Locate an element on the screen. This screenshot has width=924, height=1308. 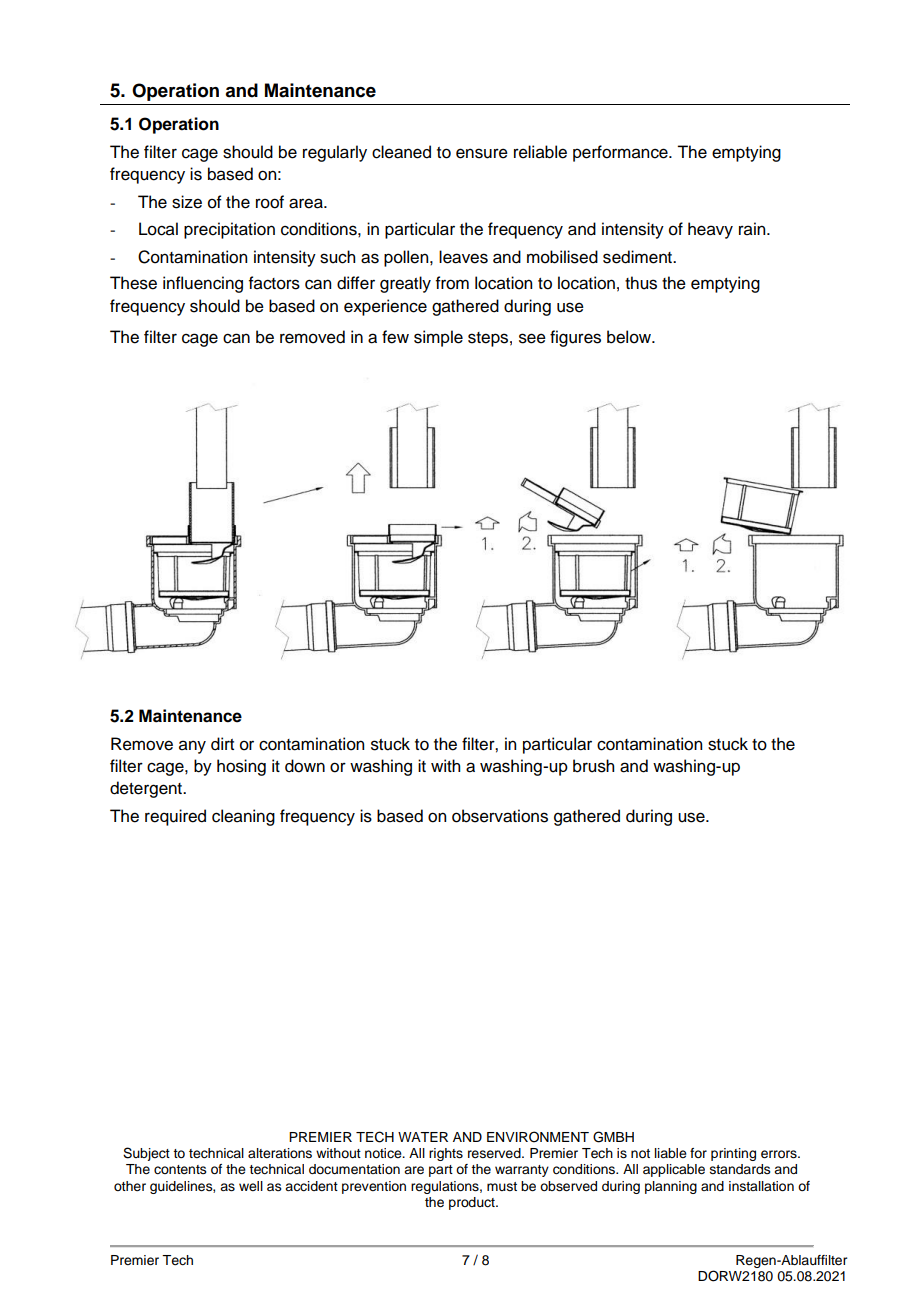
size is located at coordinates (187, 202).
